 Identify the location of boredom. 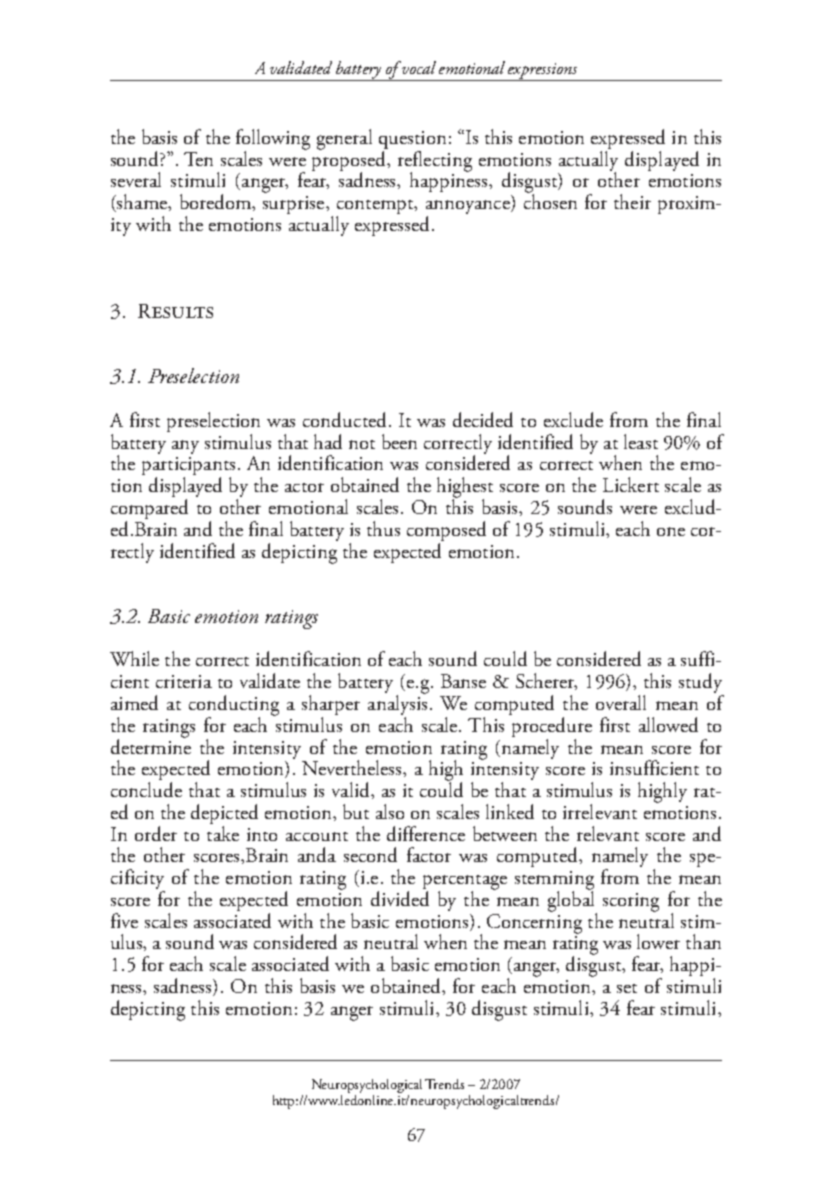
(216, 201).
